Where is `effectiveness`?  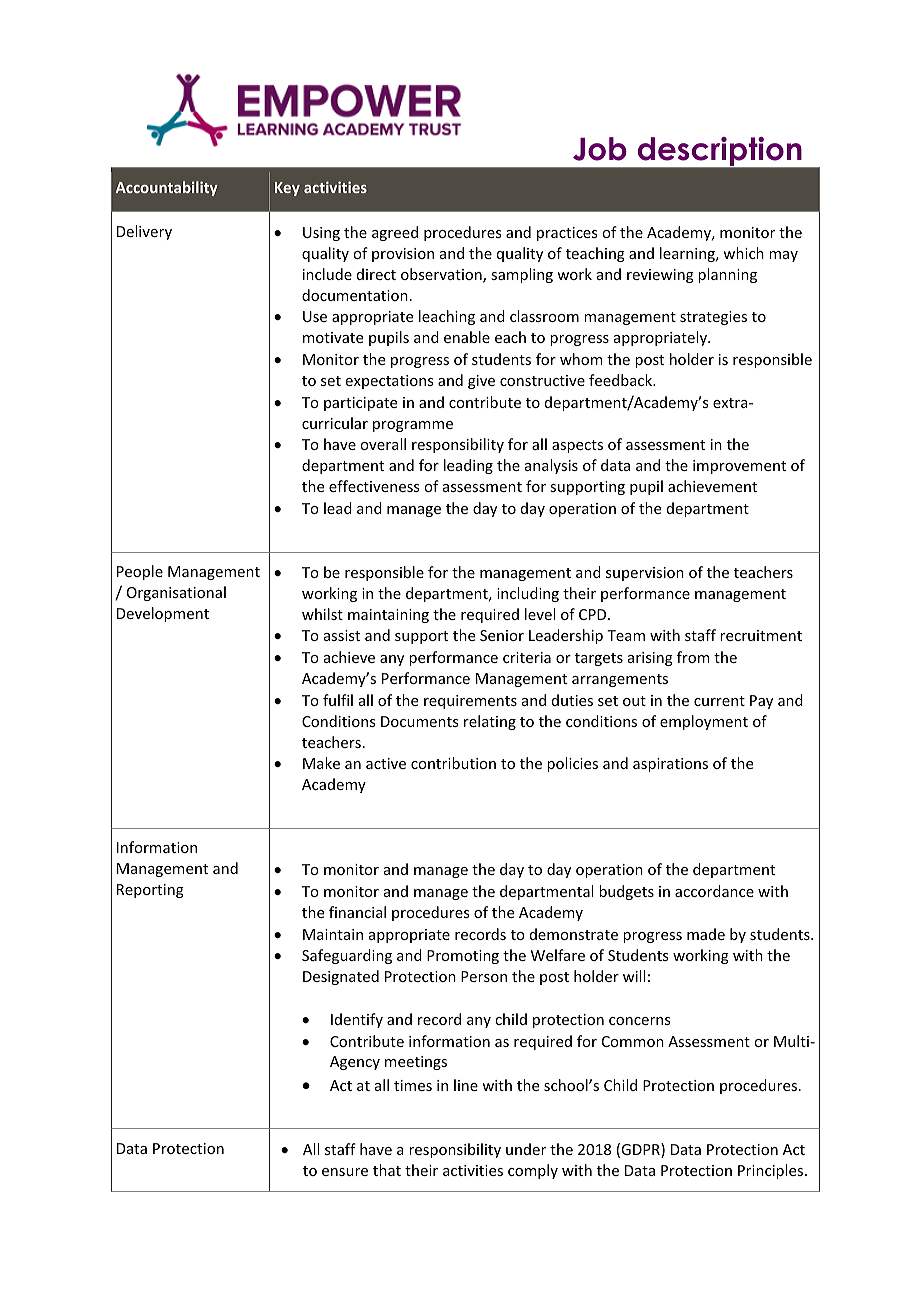 effectiveness is located at coordinates (374, 486).
